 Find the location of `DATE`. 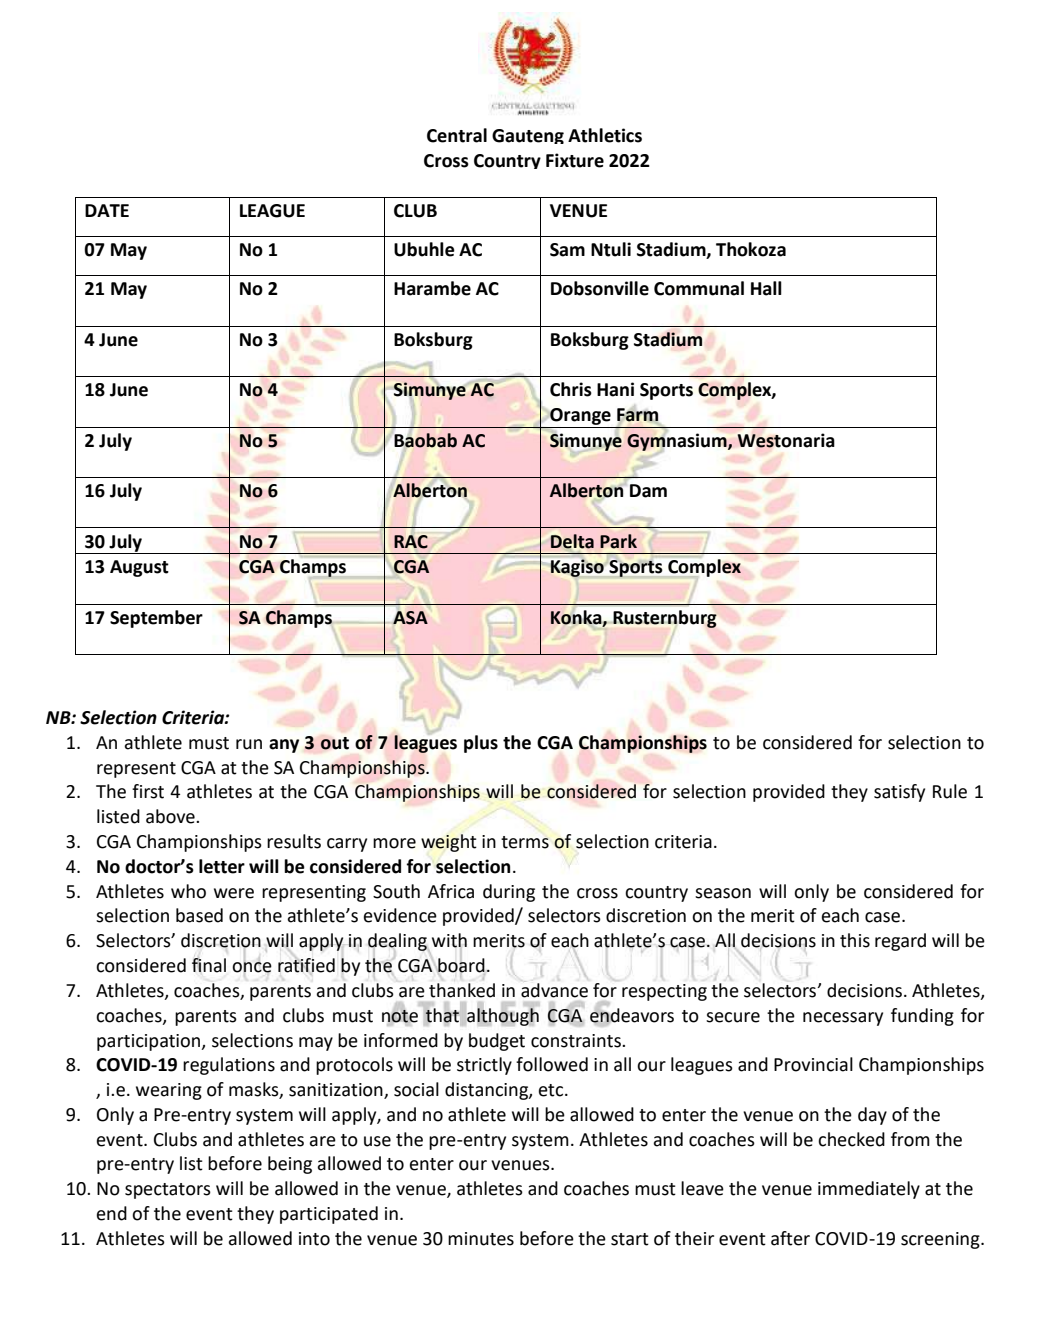

DATE is located at coordinates (107, 210).
